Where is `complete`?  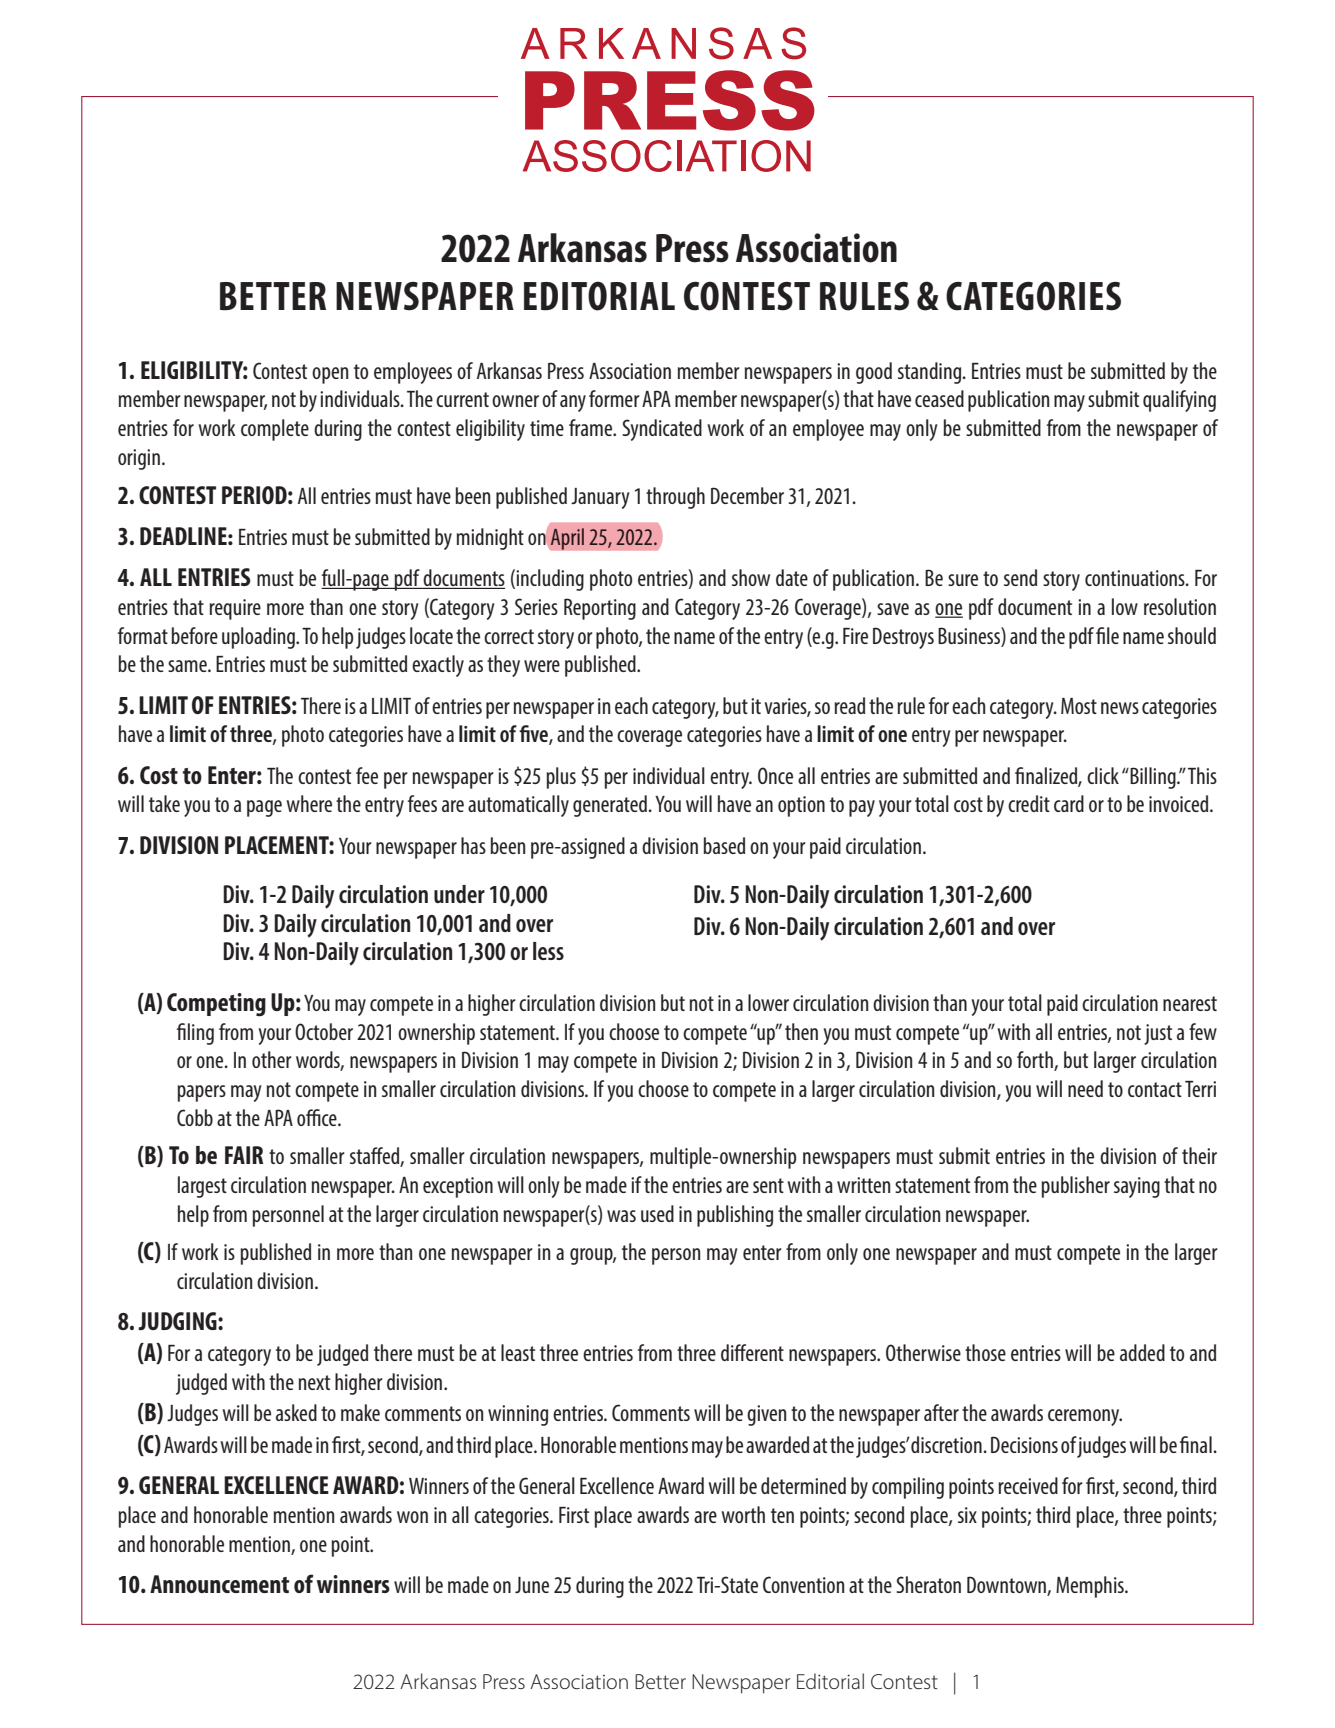
complete is located at coordinates (275, 430).
